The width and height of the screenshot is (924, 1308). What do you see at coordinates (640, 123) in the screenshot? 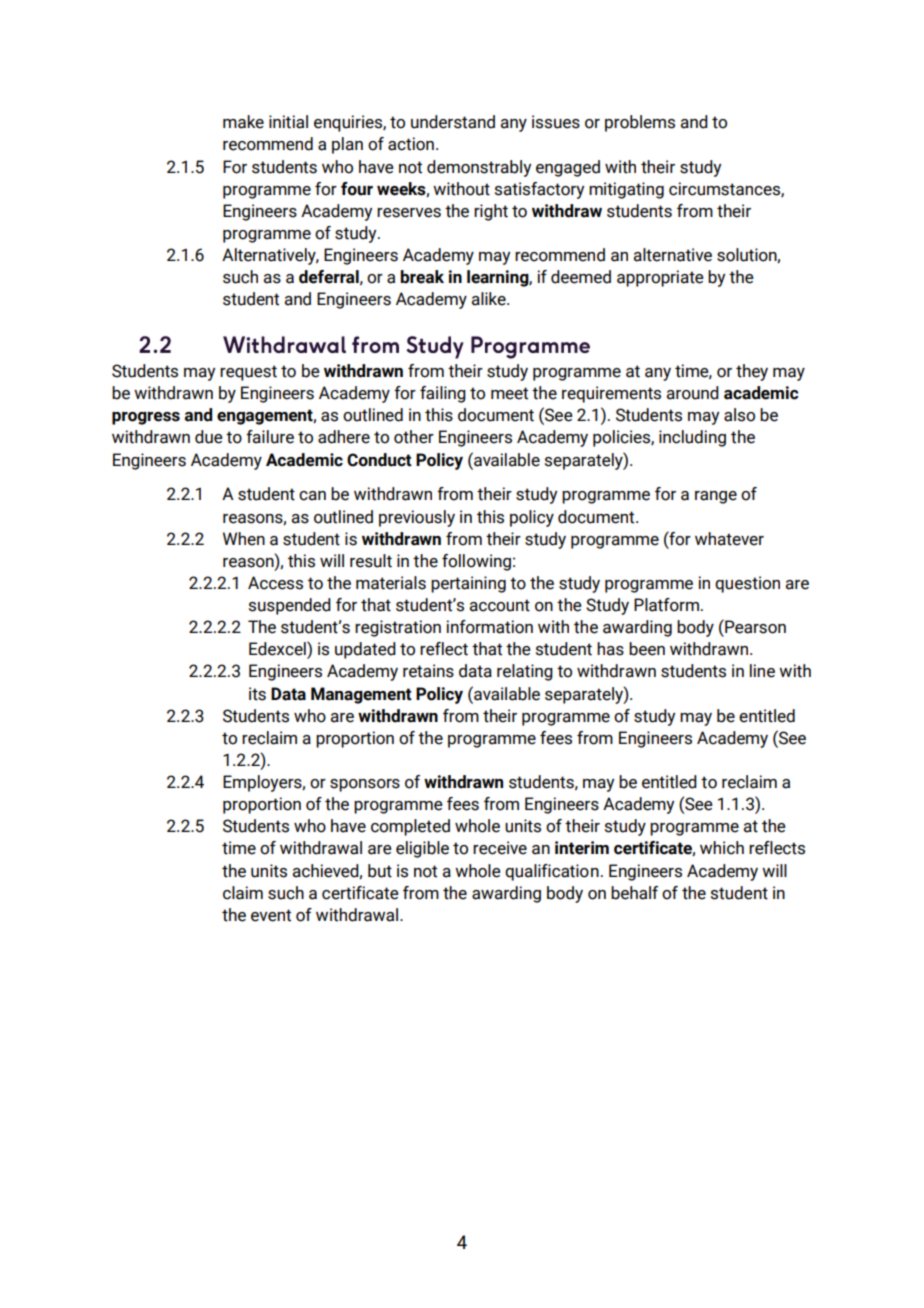
I see `problems` at bounding box center [640, 123].
